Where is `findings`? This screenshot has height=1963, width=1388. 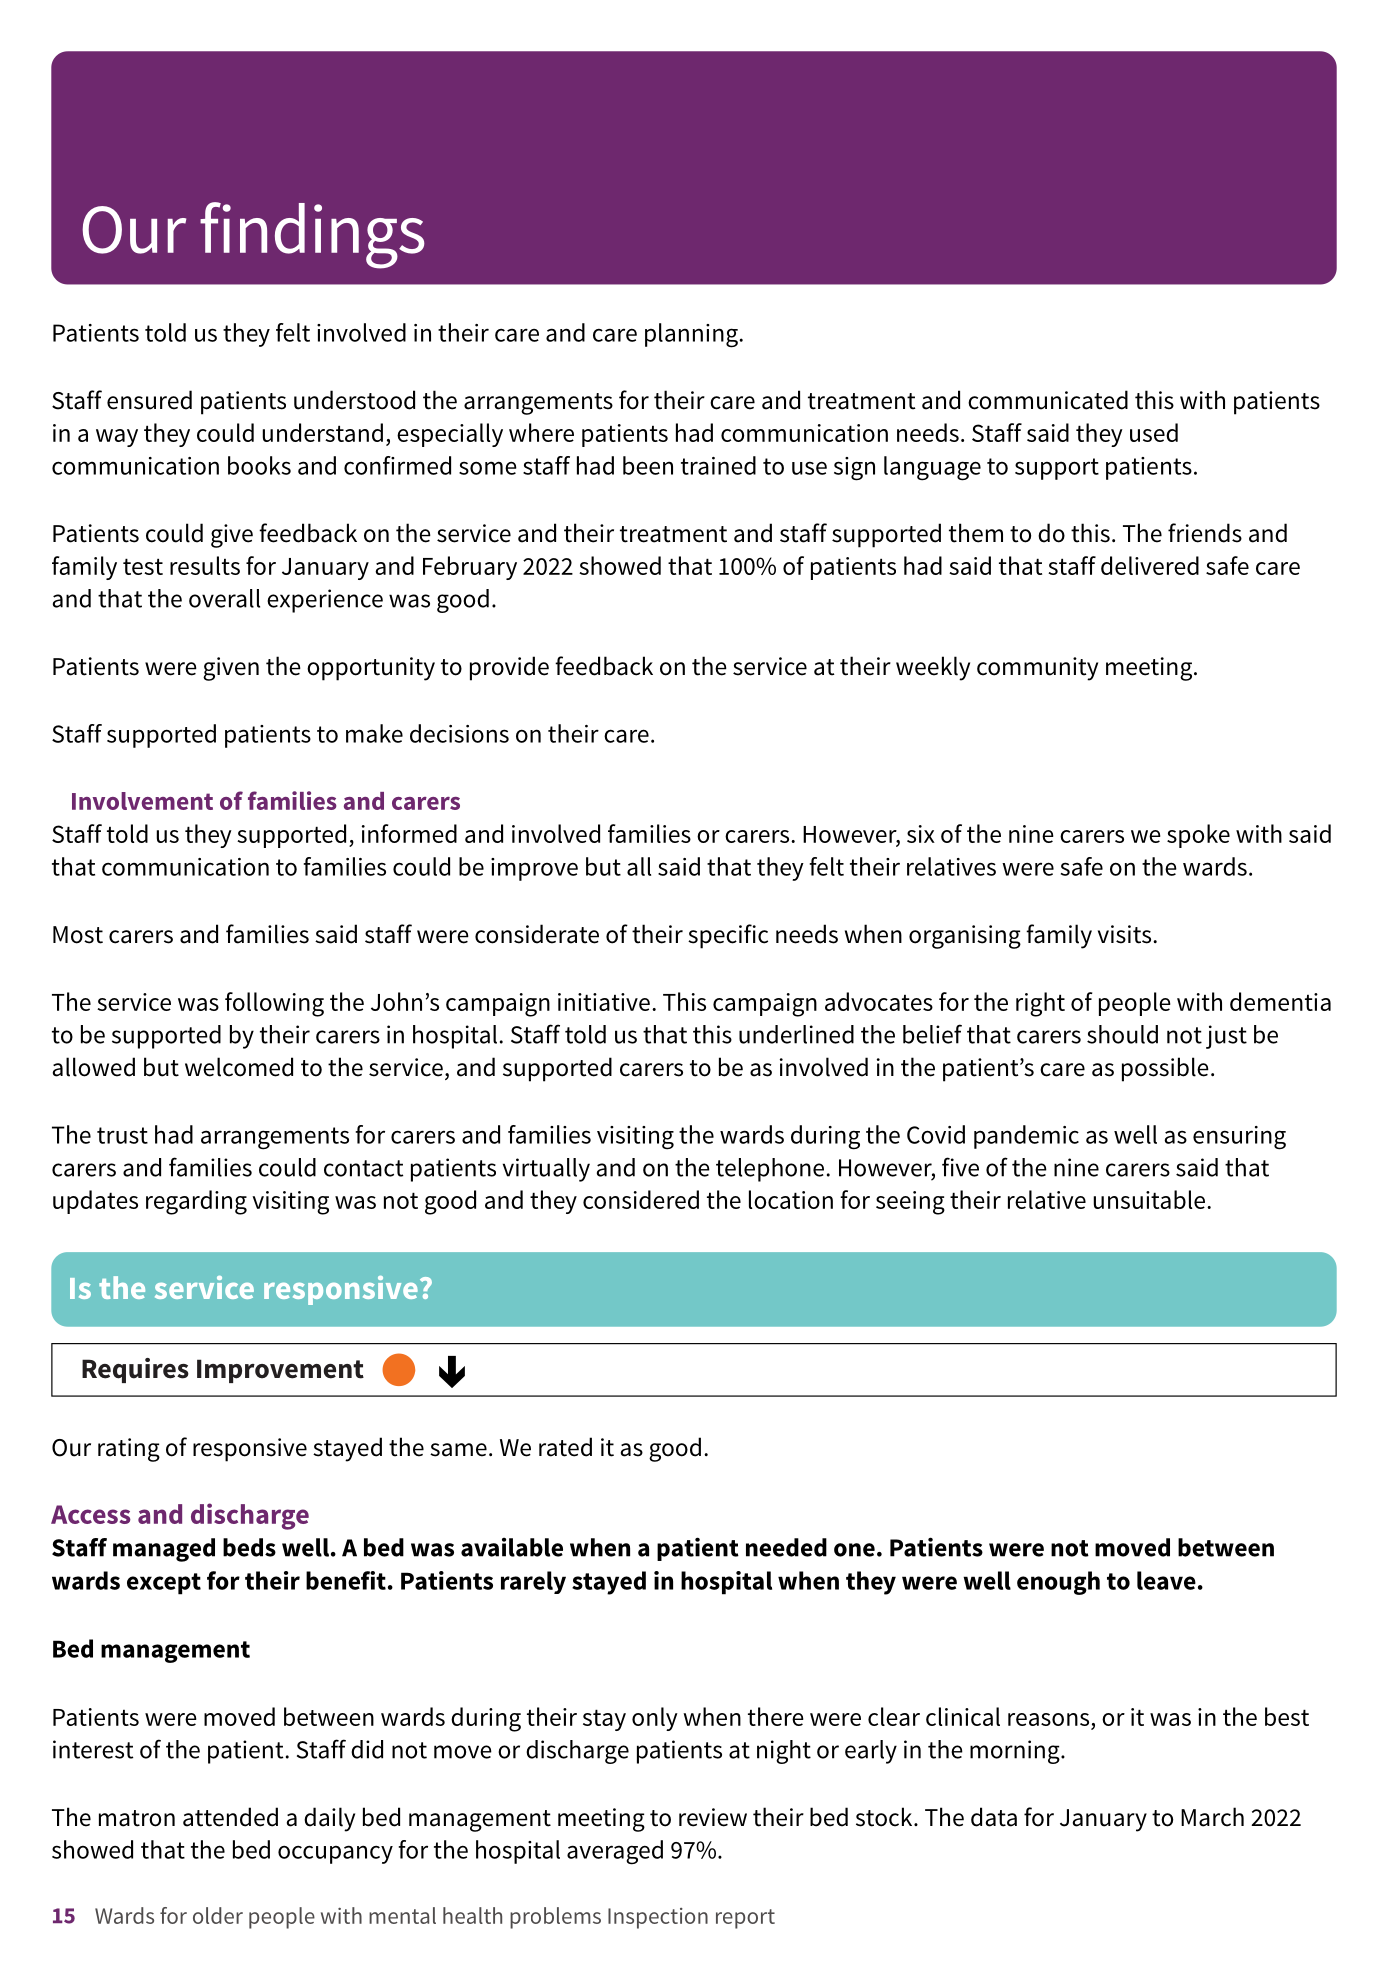
findings is located at coordinates (312, 235).
